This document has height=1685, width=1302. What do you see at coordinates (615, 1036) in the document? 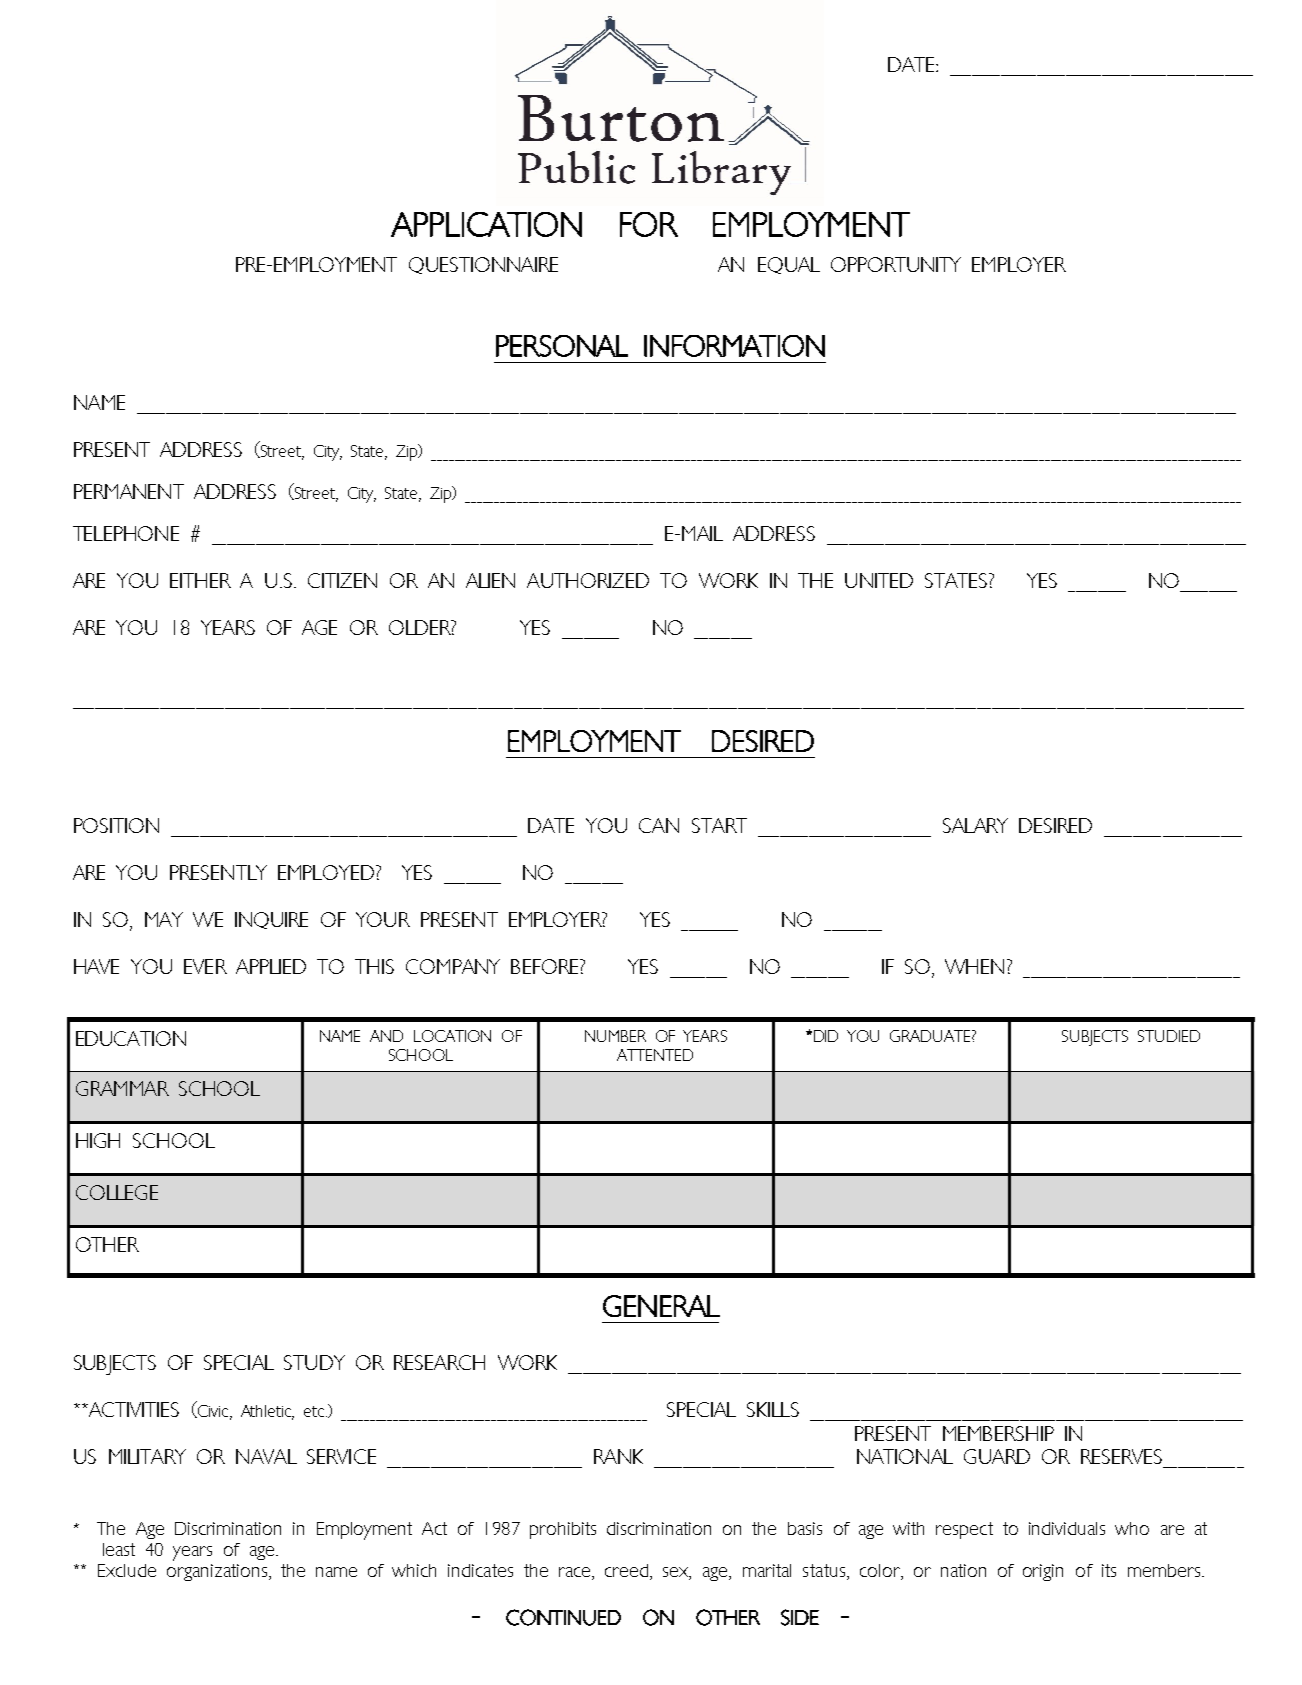
I see `NUMBER` at bounding box center [615, 1036].
